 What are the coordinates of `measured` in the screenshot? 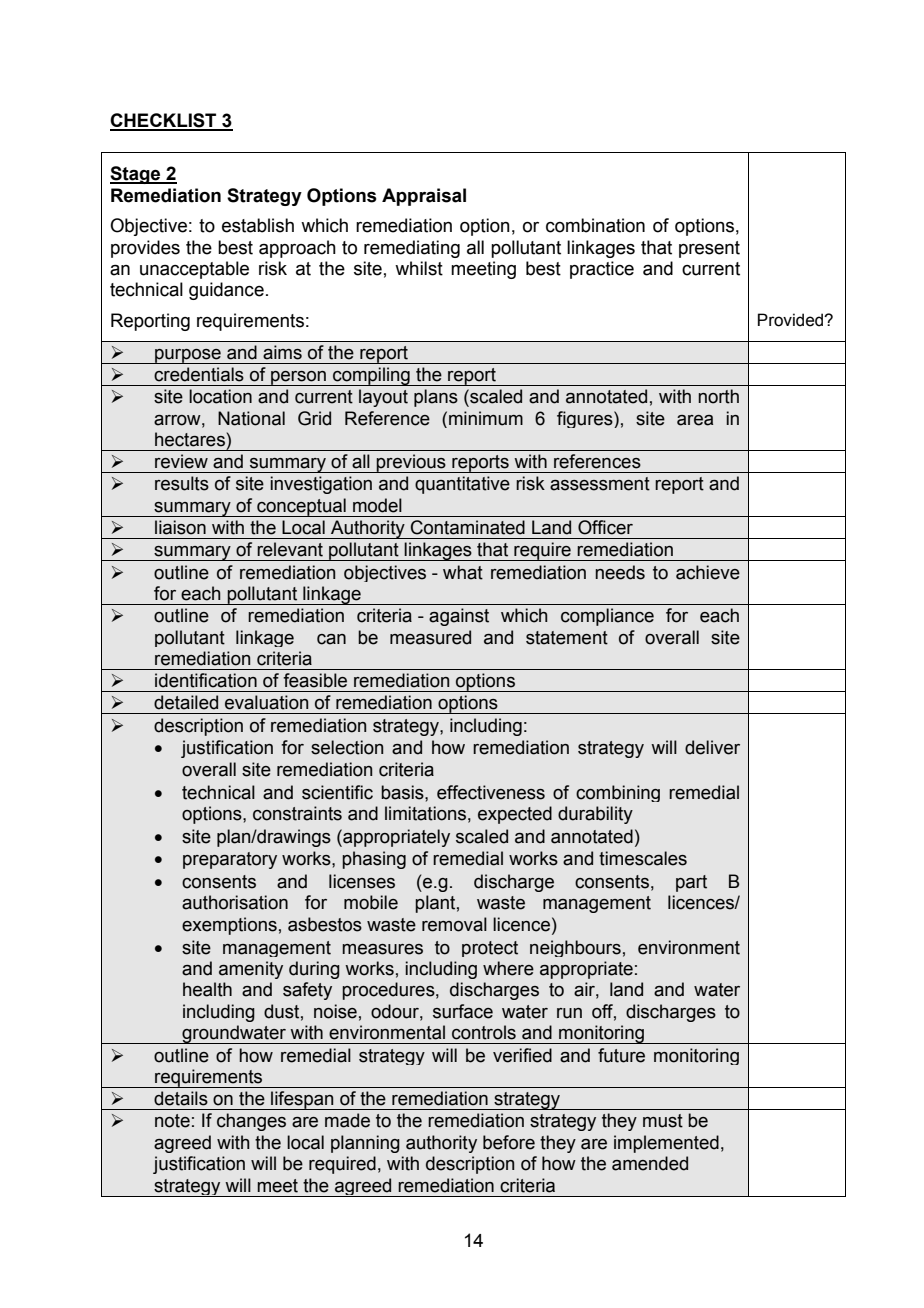 It's located at (430, 637).
